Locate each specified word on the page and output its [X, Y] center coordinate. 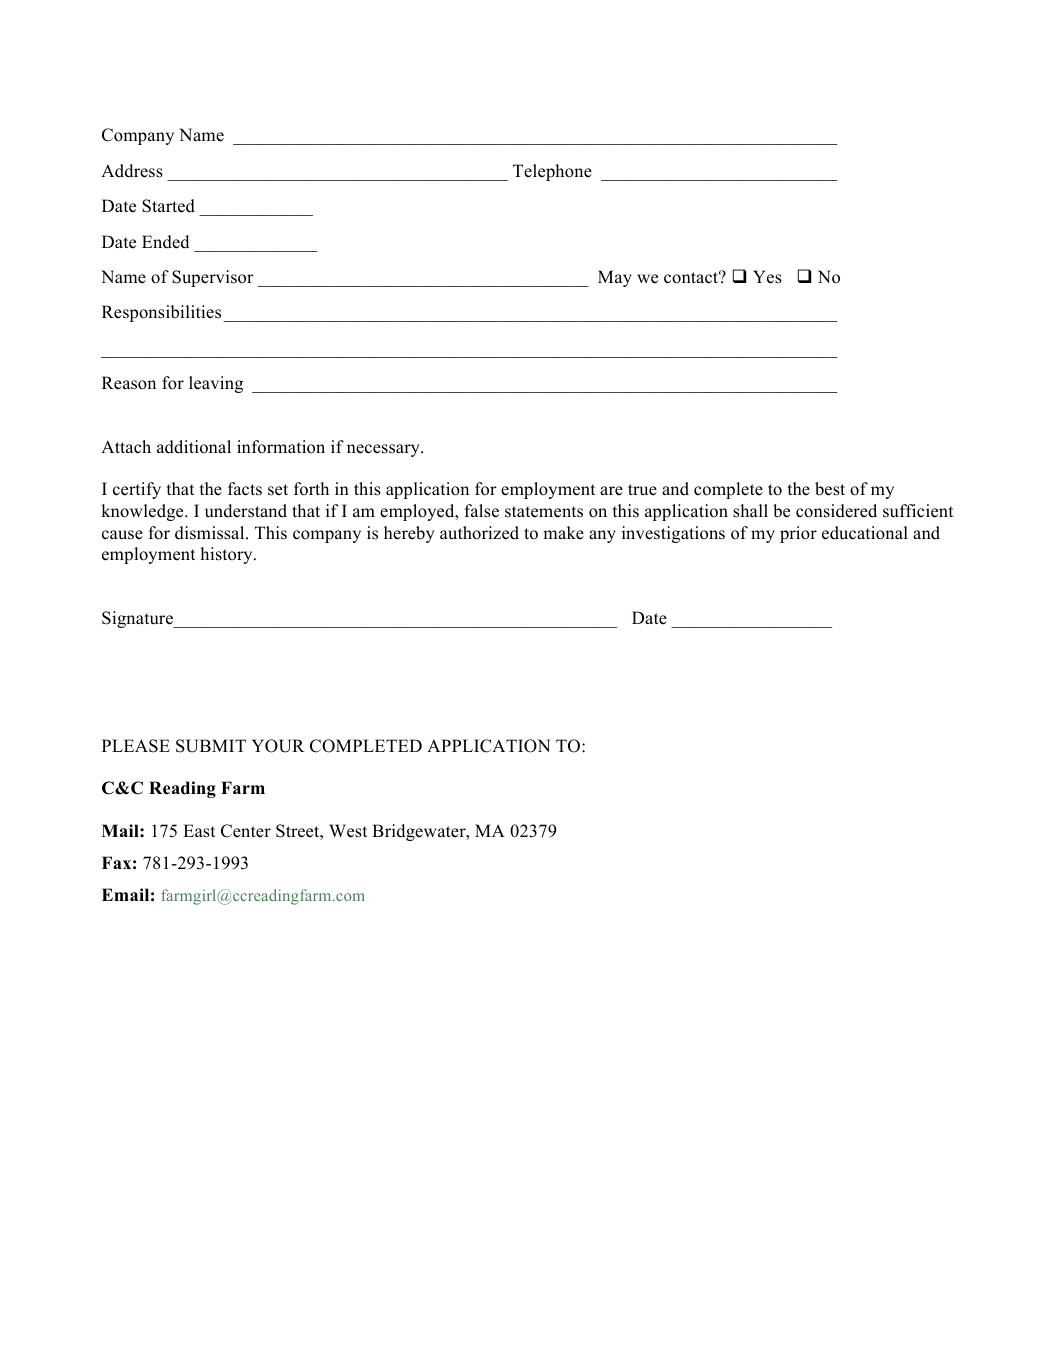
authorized [479, 533]
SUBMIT [211, 746]
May [615, 278]
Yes [767, 277]
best [830, 489]
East [199, 831]
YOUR [278, 746]
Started [168, 206]
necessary [384, 450]
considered [836, 511]
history [227, 555]
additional [194, 447]
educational [865, 533]
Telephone [552, 172]
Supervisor [213, 278]
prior [798, 534]
